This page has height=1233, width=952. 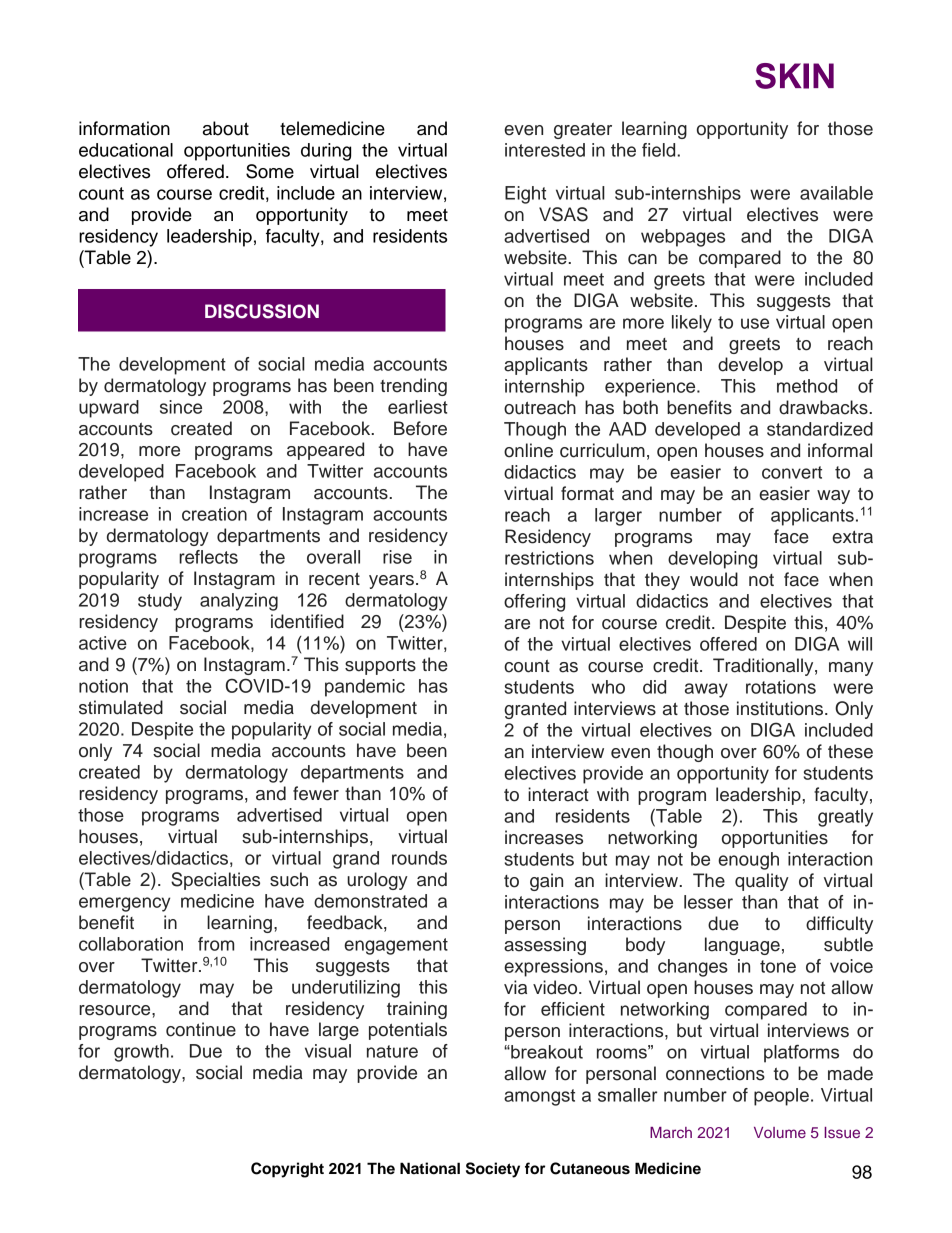 I want to click on would, so click(x=714, y=579).
